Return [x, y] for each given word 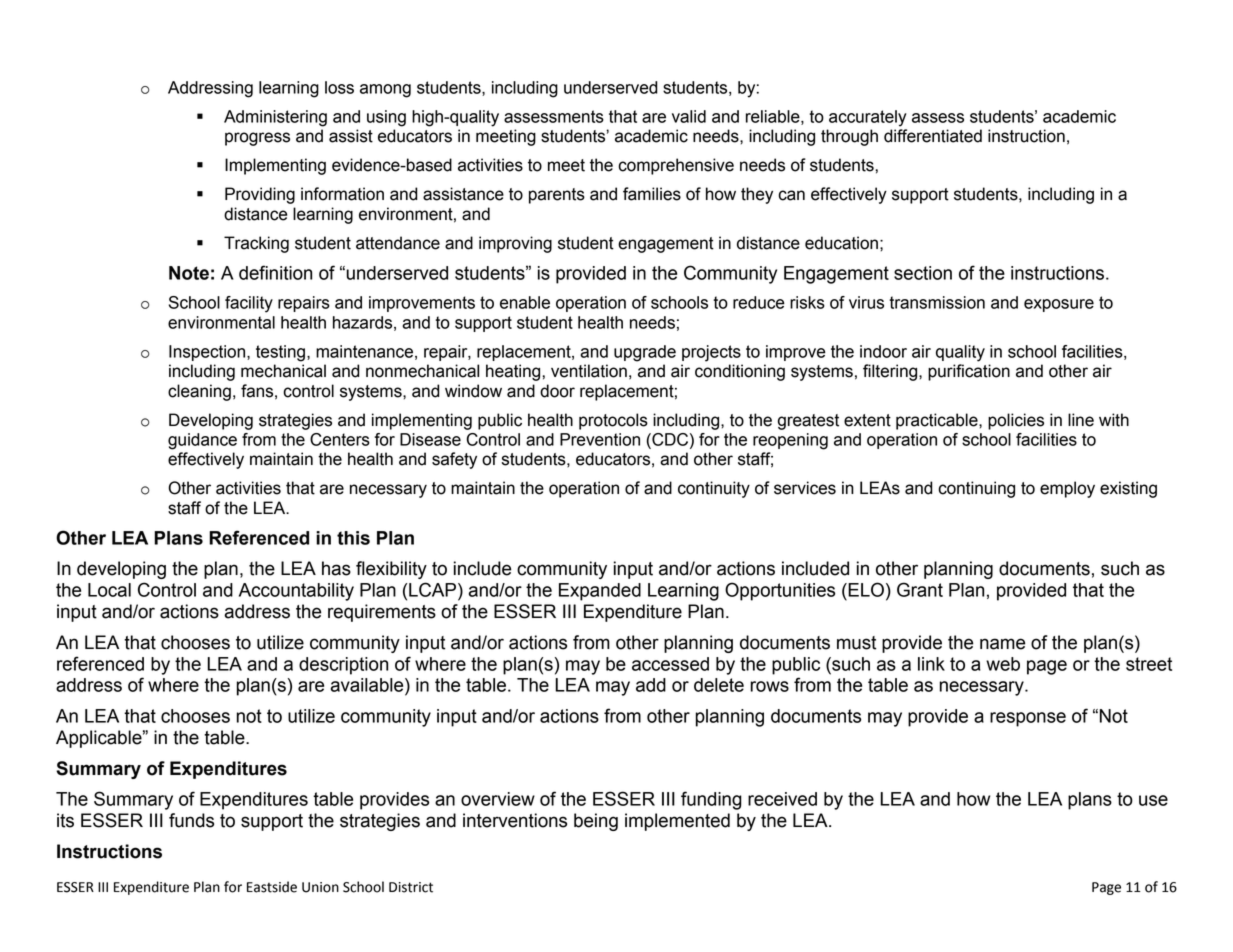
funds [191, 820]
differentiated [933, 136]
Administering [275, 118]
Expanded [600, 592]
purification [969, 372]
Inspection [207, 353]
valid [689, 116]
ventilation [589, 371]
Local [109, 590]
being [596, 822]
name [1002, 644]
